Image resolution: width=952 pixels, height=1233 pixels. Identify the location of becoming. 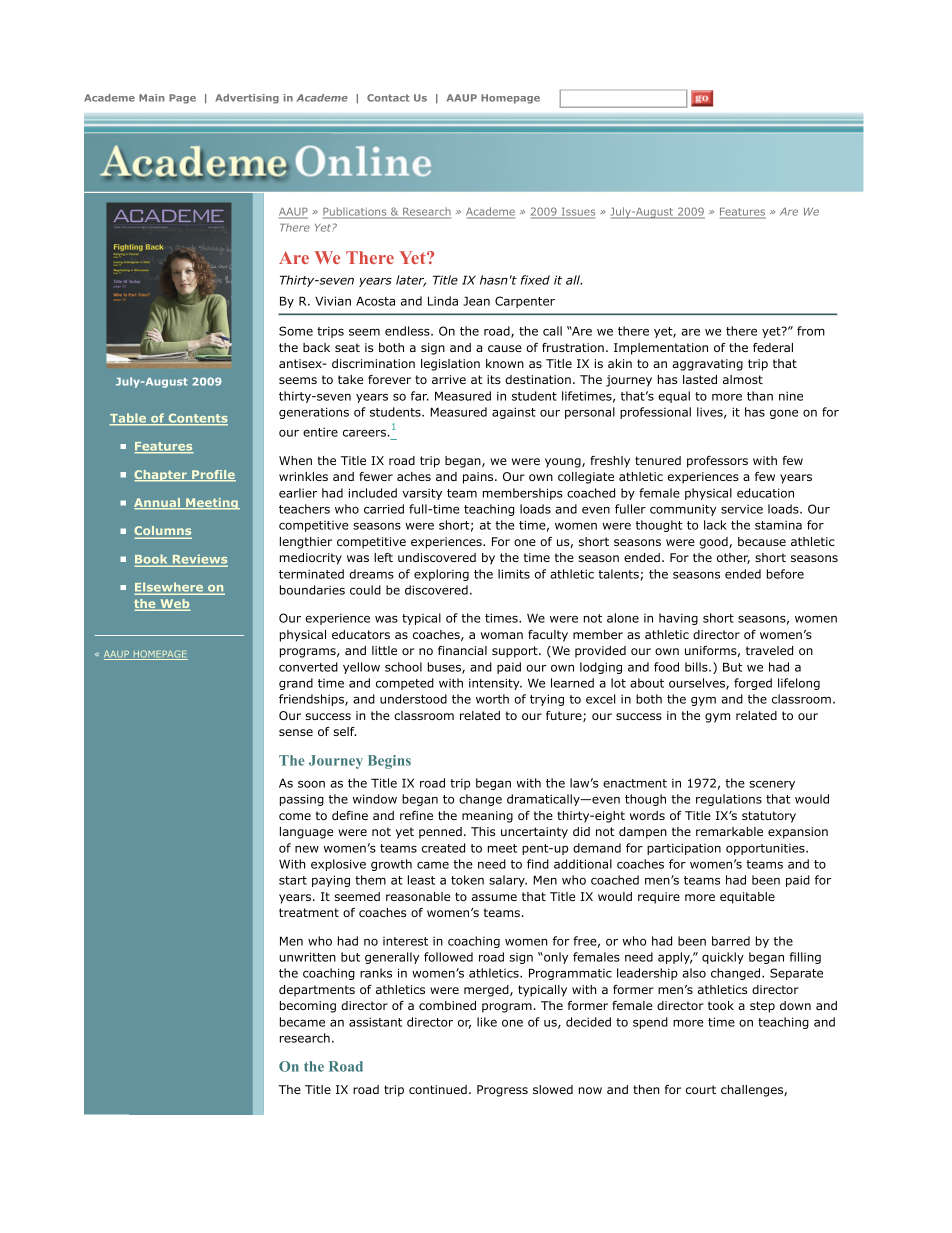
(308, 1007).
